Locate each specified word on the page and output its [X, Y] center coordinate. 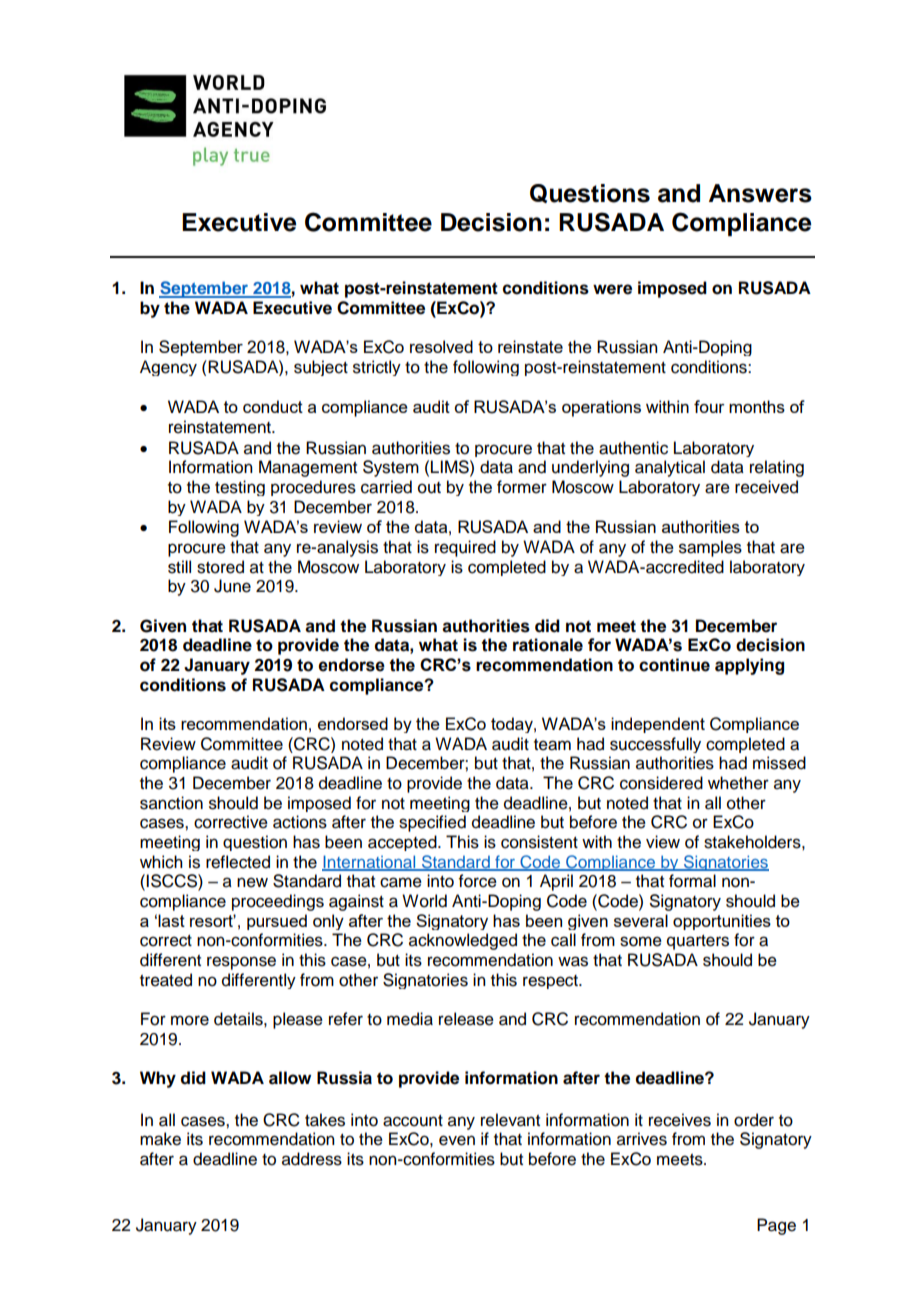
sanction [171, 803]
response [241, 963]
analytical [670, 468]
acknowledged [463, 941]
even [457, 1140]
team [552, 745]
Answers [760, 193]
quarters [698, 942]
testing [240, 488]
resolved [441, 346]
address [312, 1159]
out [429, 488]
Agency [168, 368]
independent [658, 725]
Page [776, 1226]
